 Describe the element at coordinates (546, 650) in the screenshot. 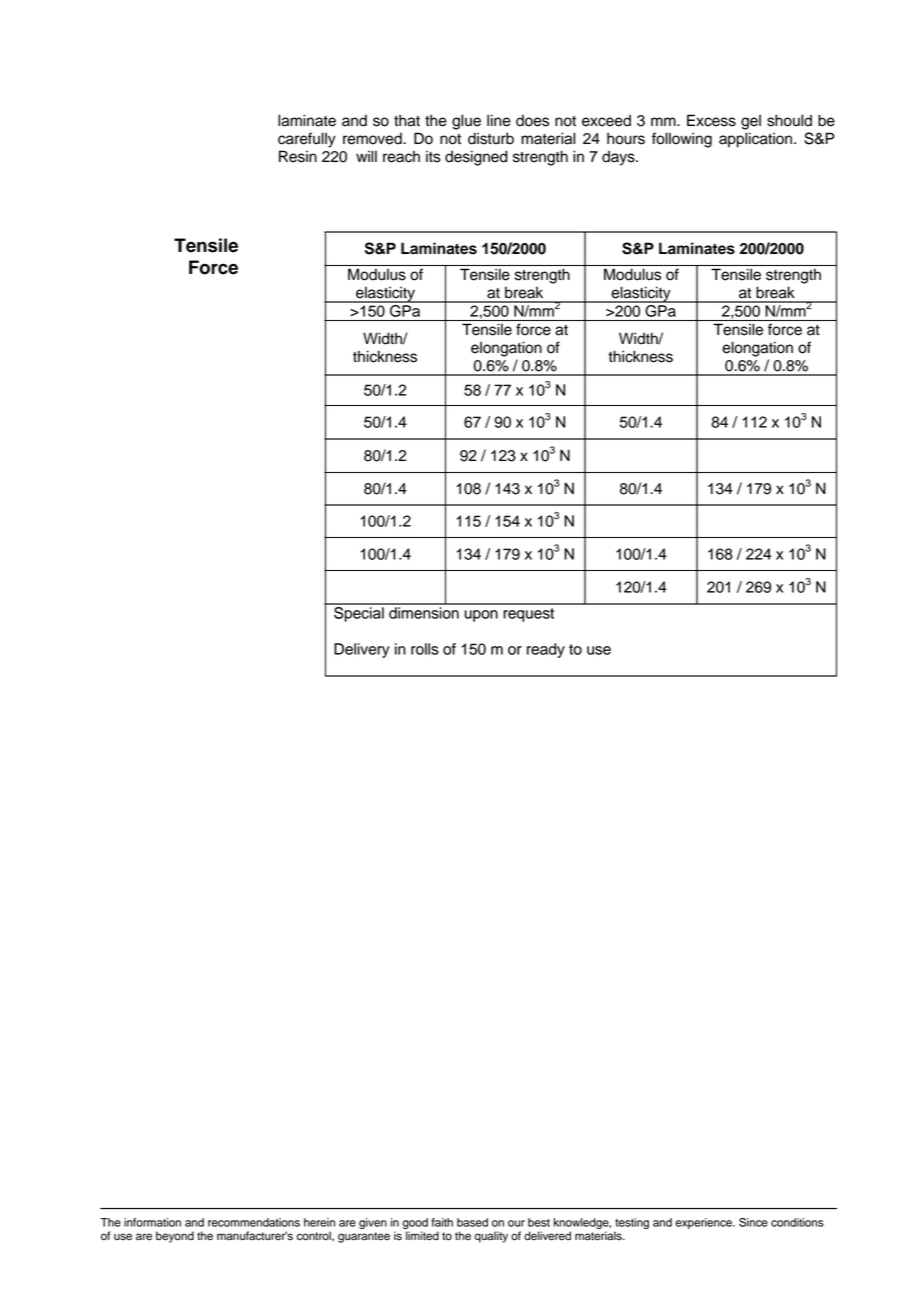

I see `ready` at that location.
